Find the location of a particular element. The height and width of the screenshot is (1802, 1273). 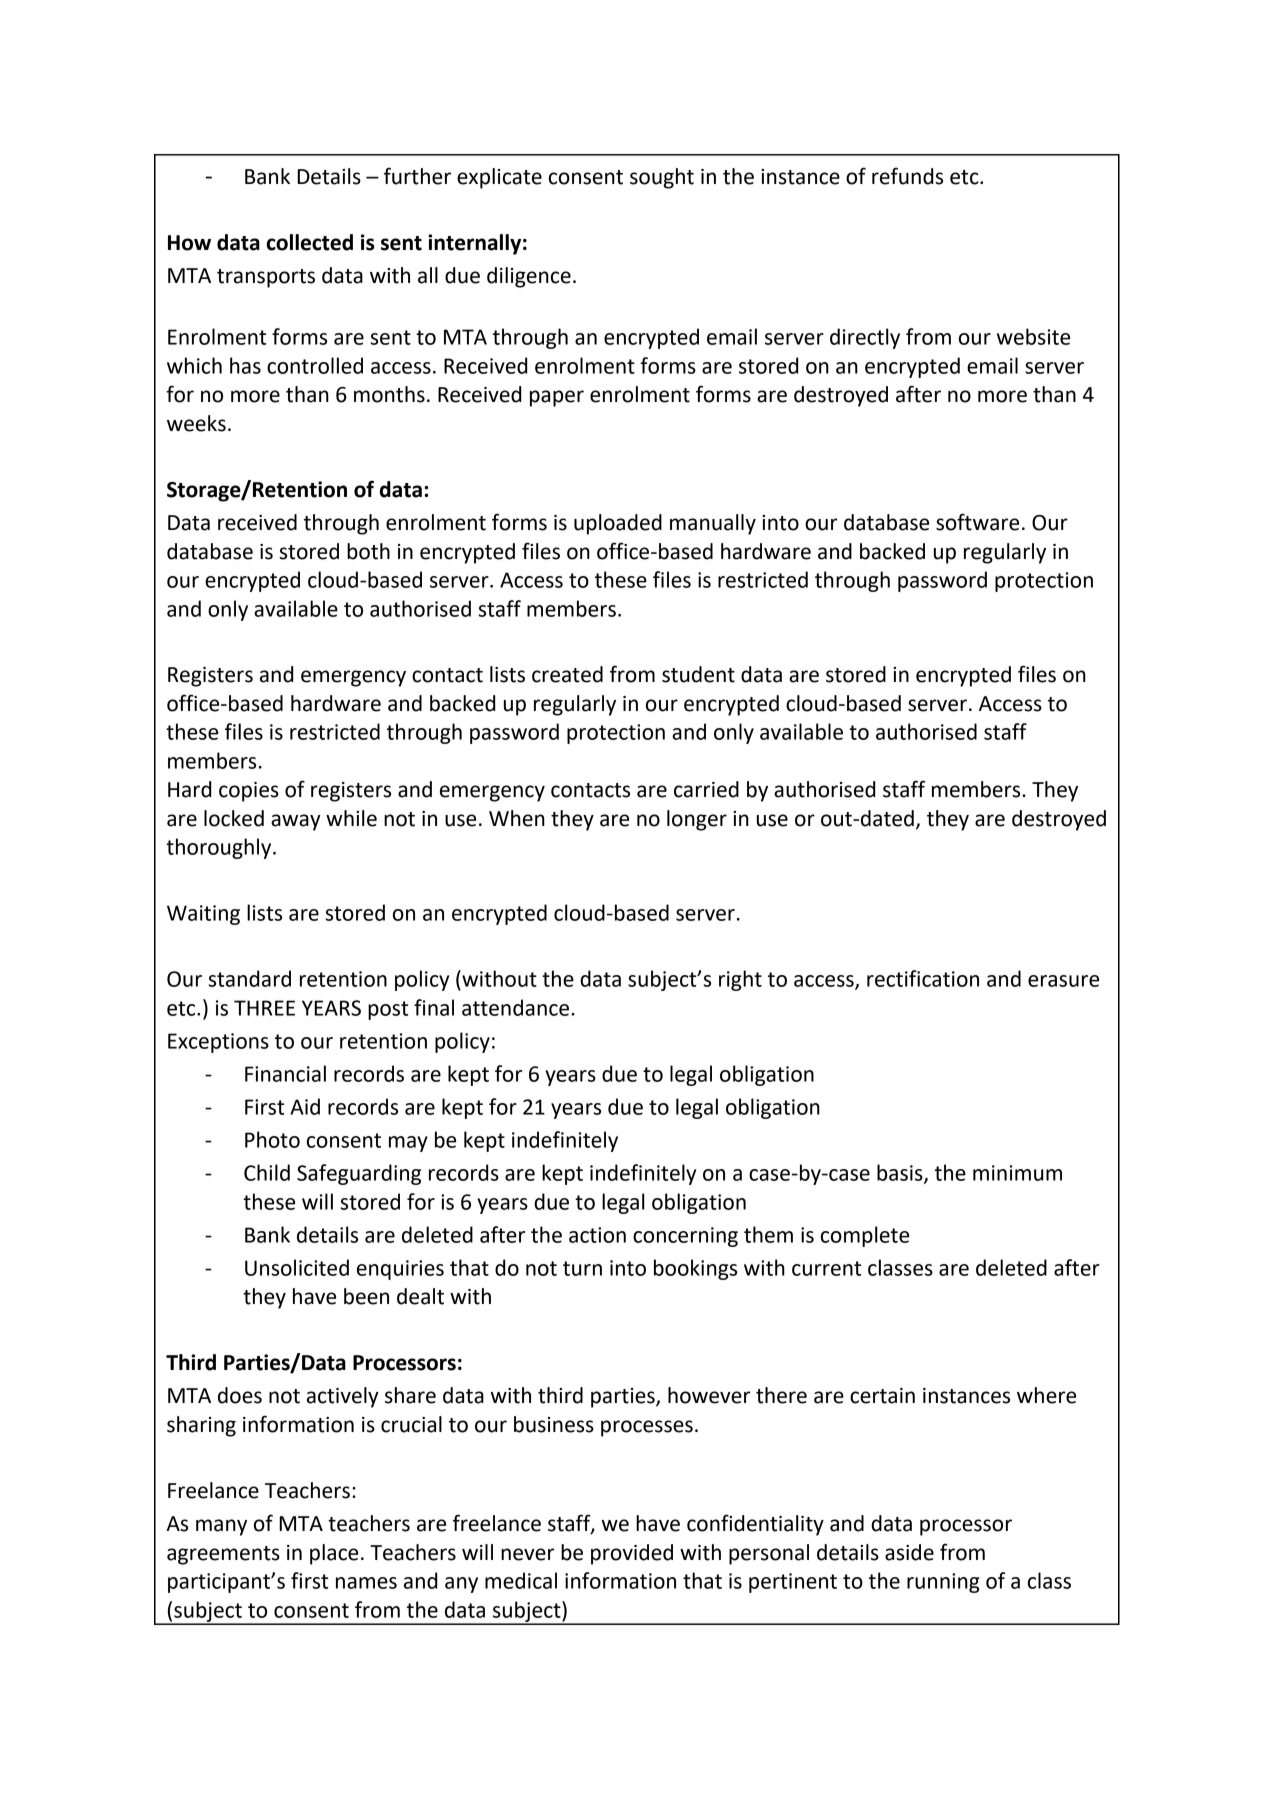

THREE is located at coordinates (264, 1008).
